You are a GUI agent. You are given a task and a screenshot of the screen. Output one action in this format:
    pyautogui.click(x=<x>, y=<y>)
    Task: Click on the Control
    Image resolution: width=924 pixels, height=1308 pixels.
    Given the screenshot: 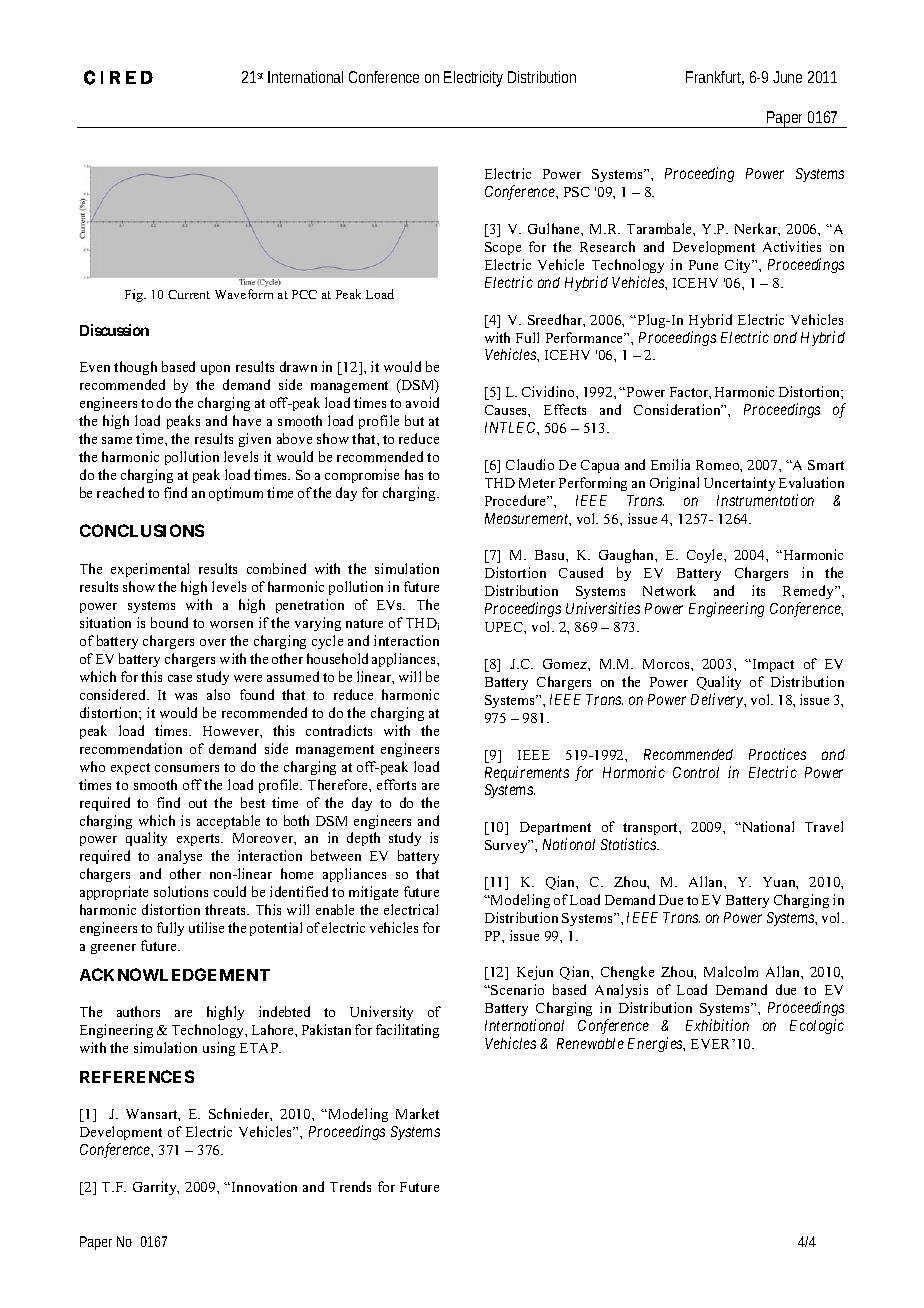 What is the action you would take?
    pyautogui.click(x=696, y=772)
